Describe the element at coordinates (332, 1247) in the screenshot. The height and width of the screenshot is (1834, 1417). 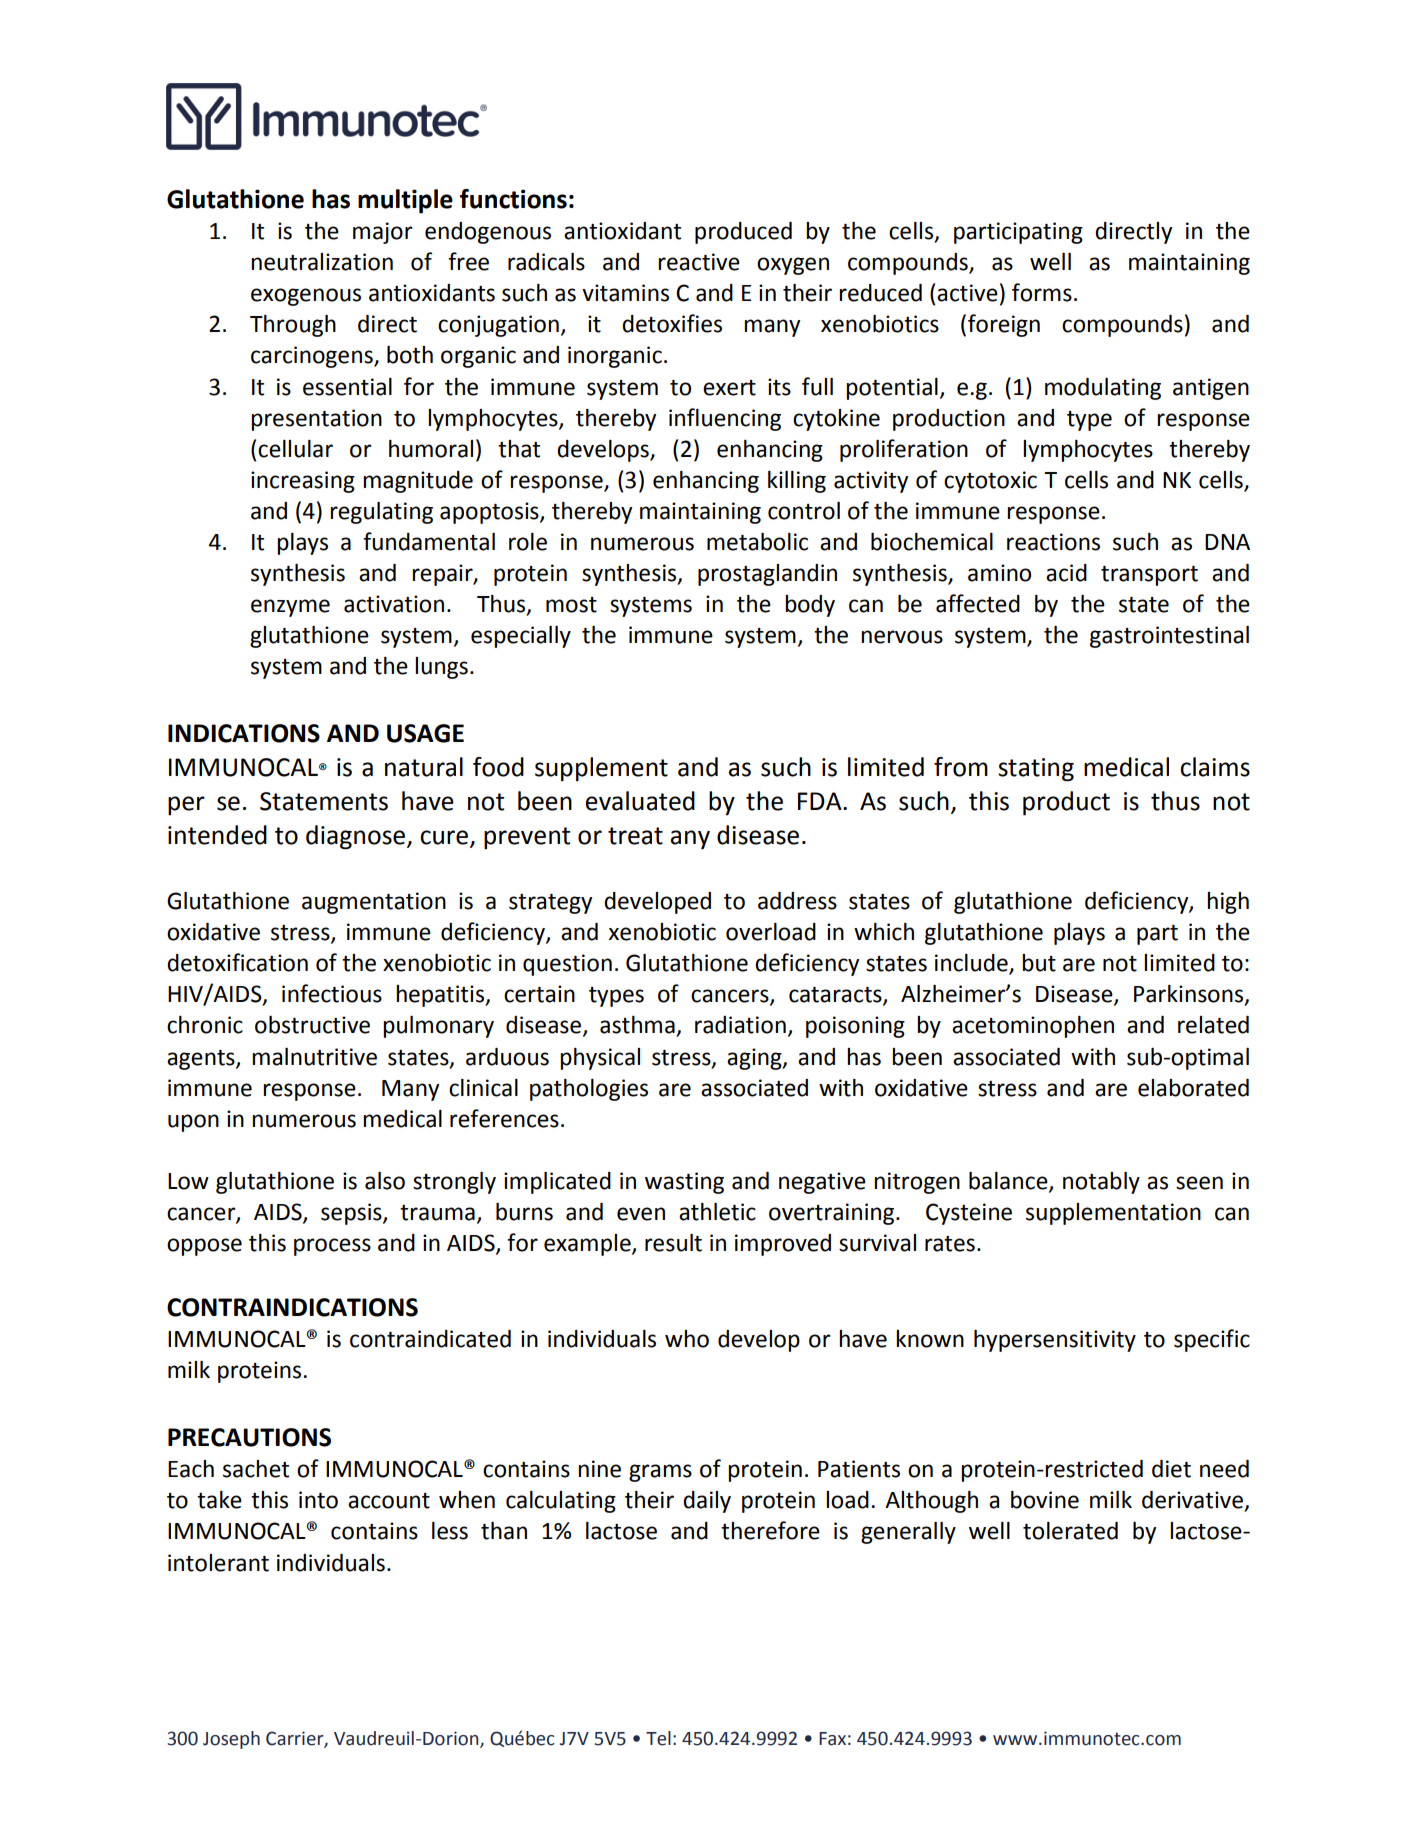
I see `process` at that location.
